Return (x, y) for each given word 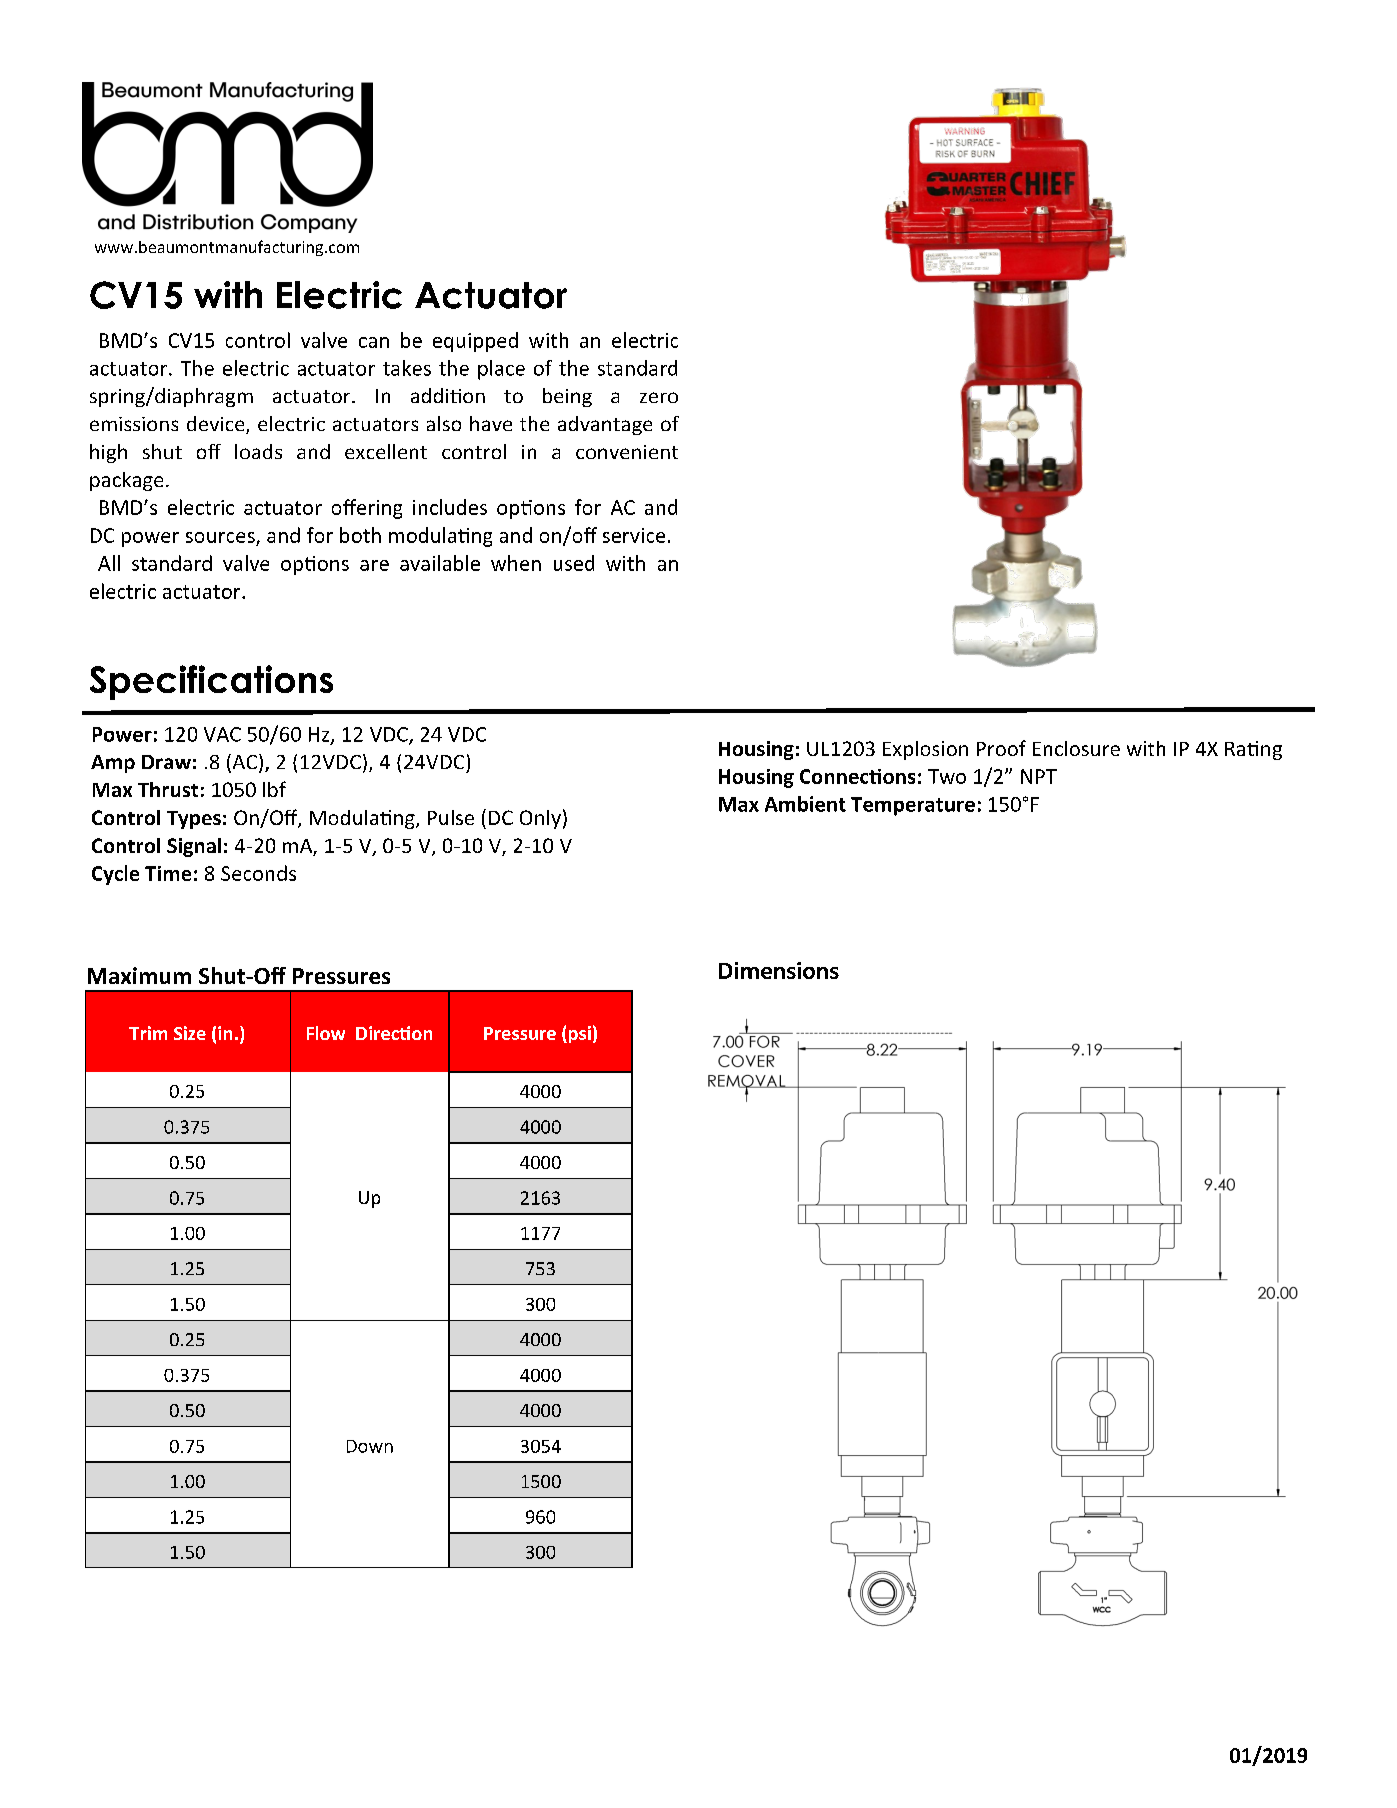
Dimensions (779, 970)
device (217, 425)
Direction (394, 1033)
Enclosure (1076, 748)
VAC (222, 734)
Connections (857, 776)
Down (370, 1446)
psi (578, 1034)
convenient (627, 452)
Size (190, 1033)
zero (659, 397)
